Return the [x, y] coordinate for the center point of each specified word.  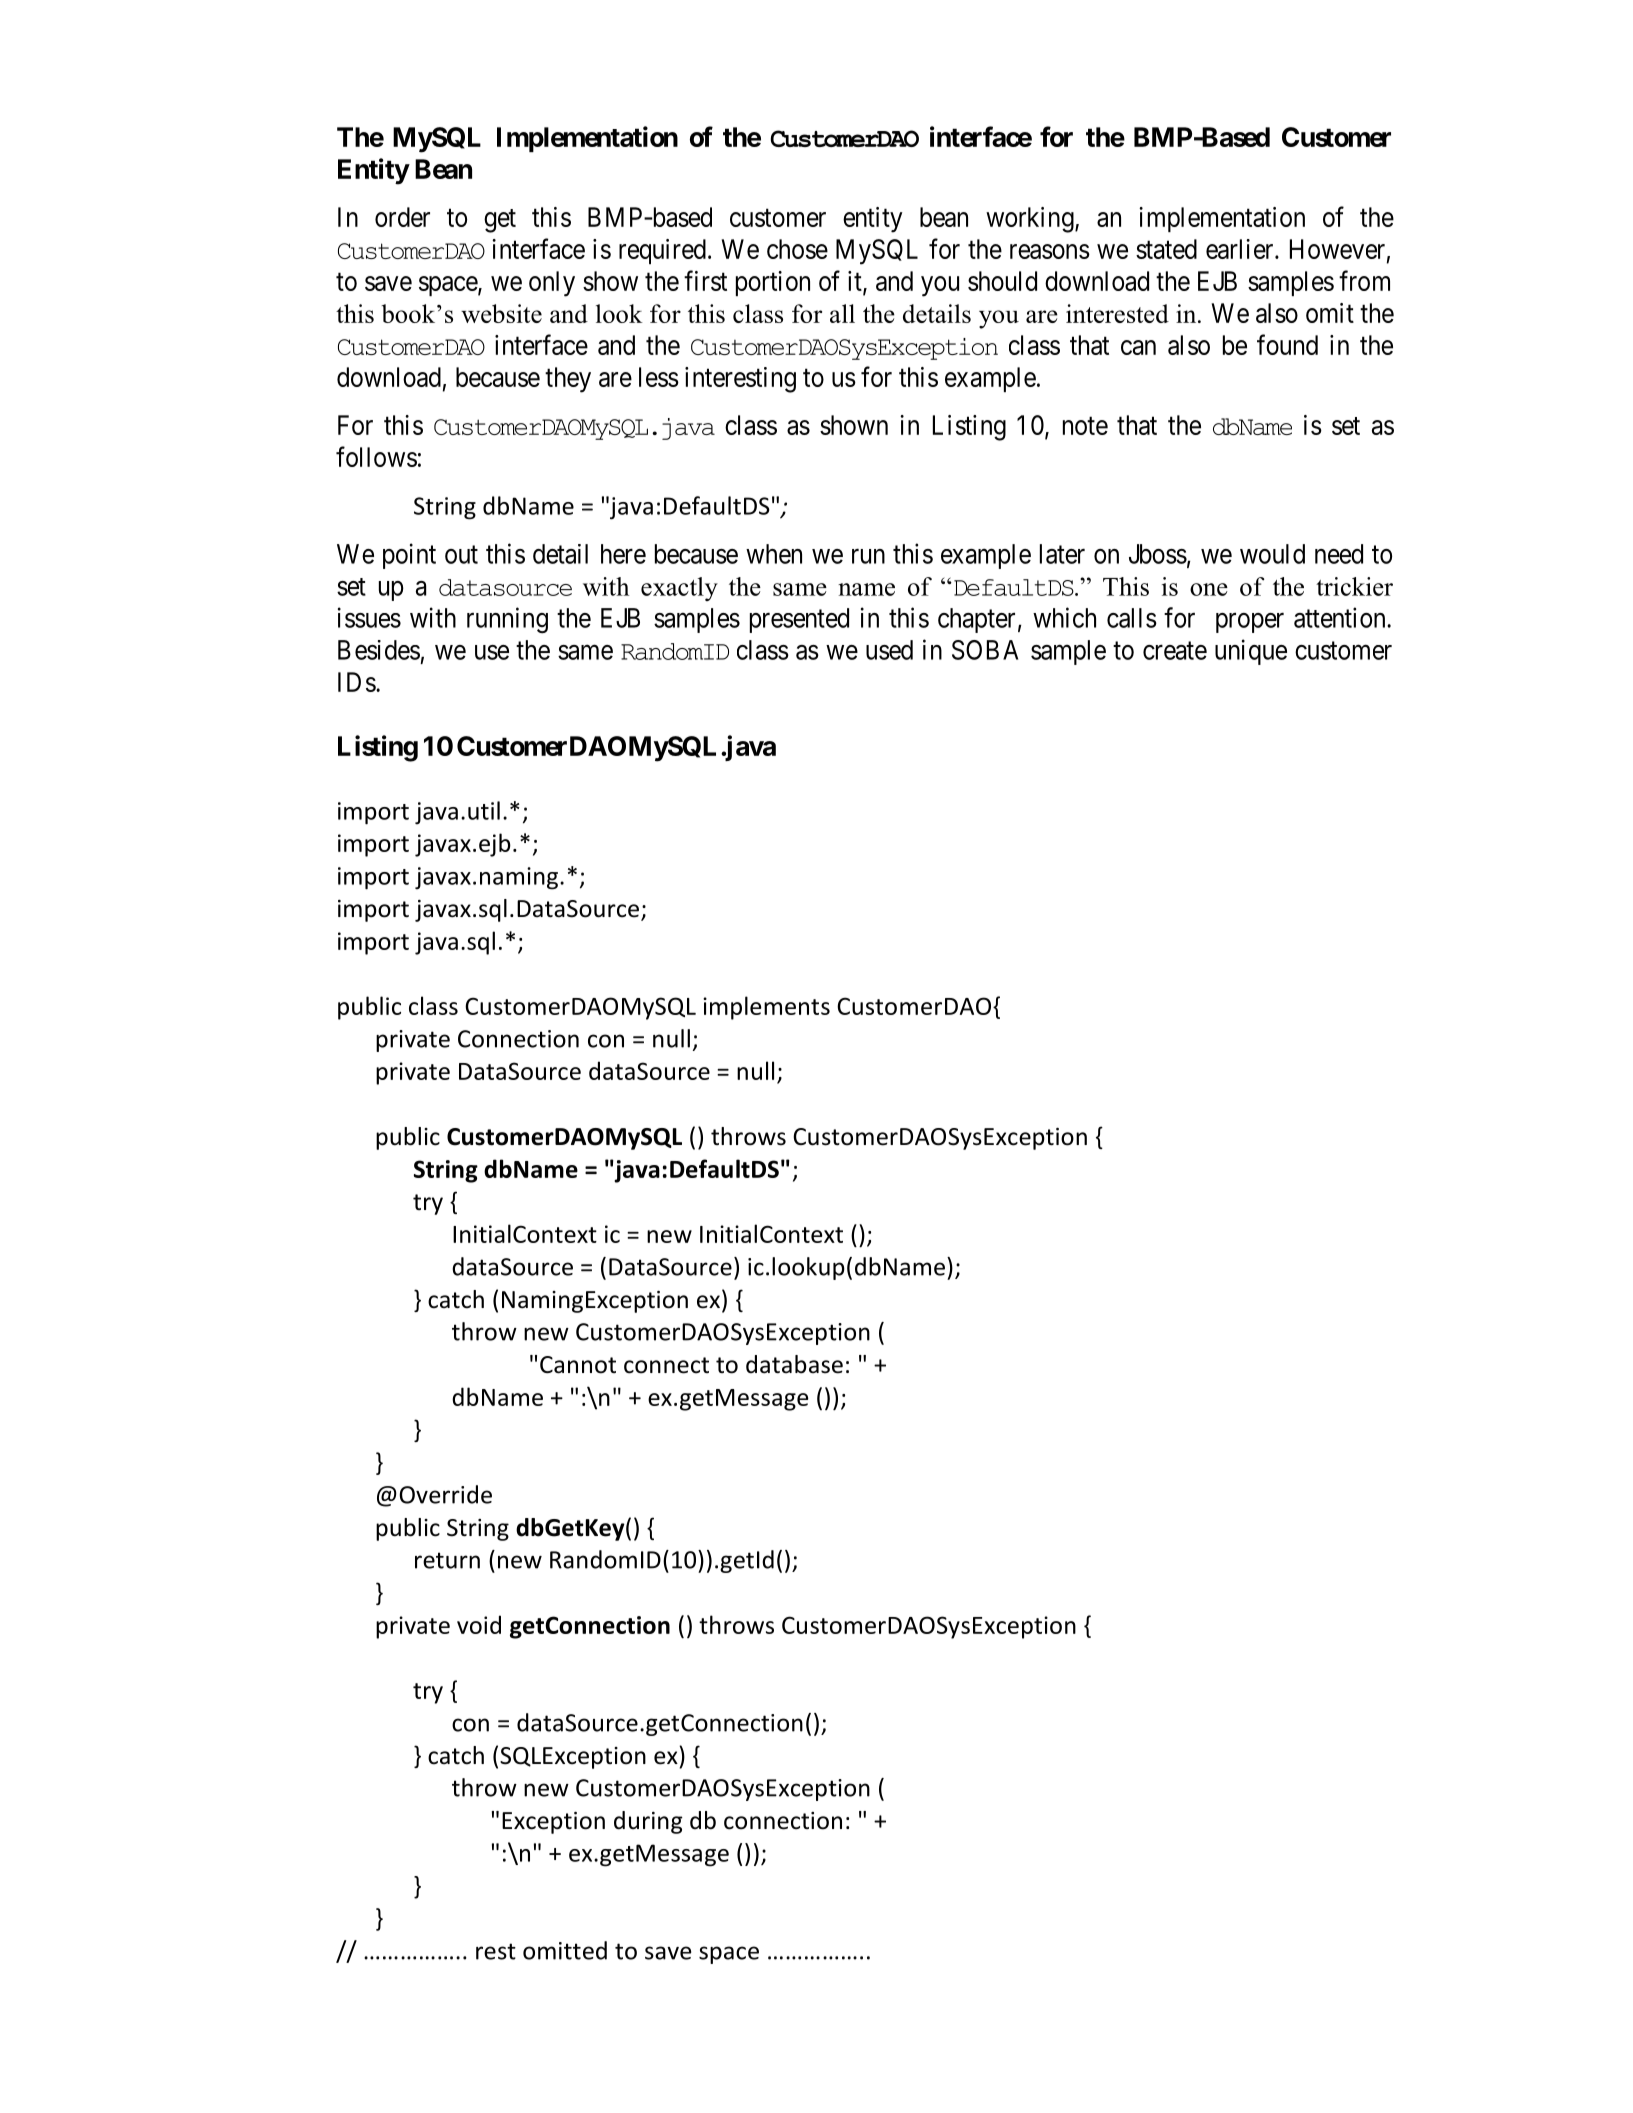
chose [797, 249]
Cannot [578, 1365]
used [889, 650]
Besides [379, 650]
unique [1251, 652]
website [501, 313]
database [794, 1364]
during [648, 1822]
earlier [1241, 249]
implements [766, 1008]
